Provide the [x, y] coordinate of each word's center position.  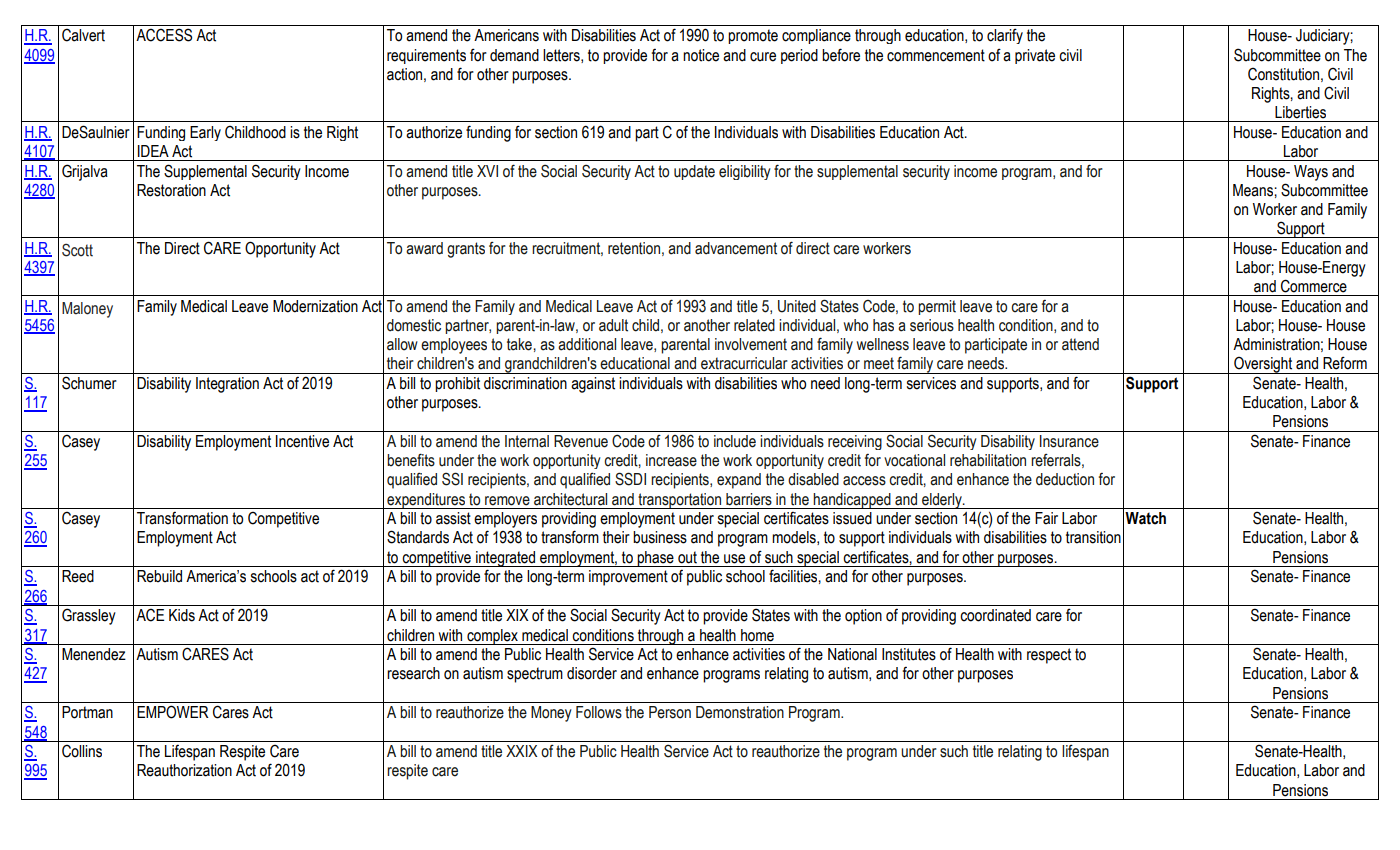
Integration [227, 385]
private [1035, 56]
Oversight [1263, 365]
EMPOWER [173, 712]
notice [701, 55]
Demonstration [740, 712]
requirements [426, 56]
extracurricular [744, 363]
